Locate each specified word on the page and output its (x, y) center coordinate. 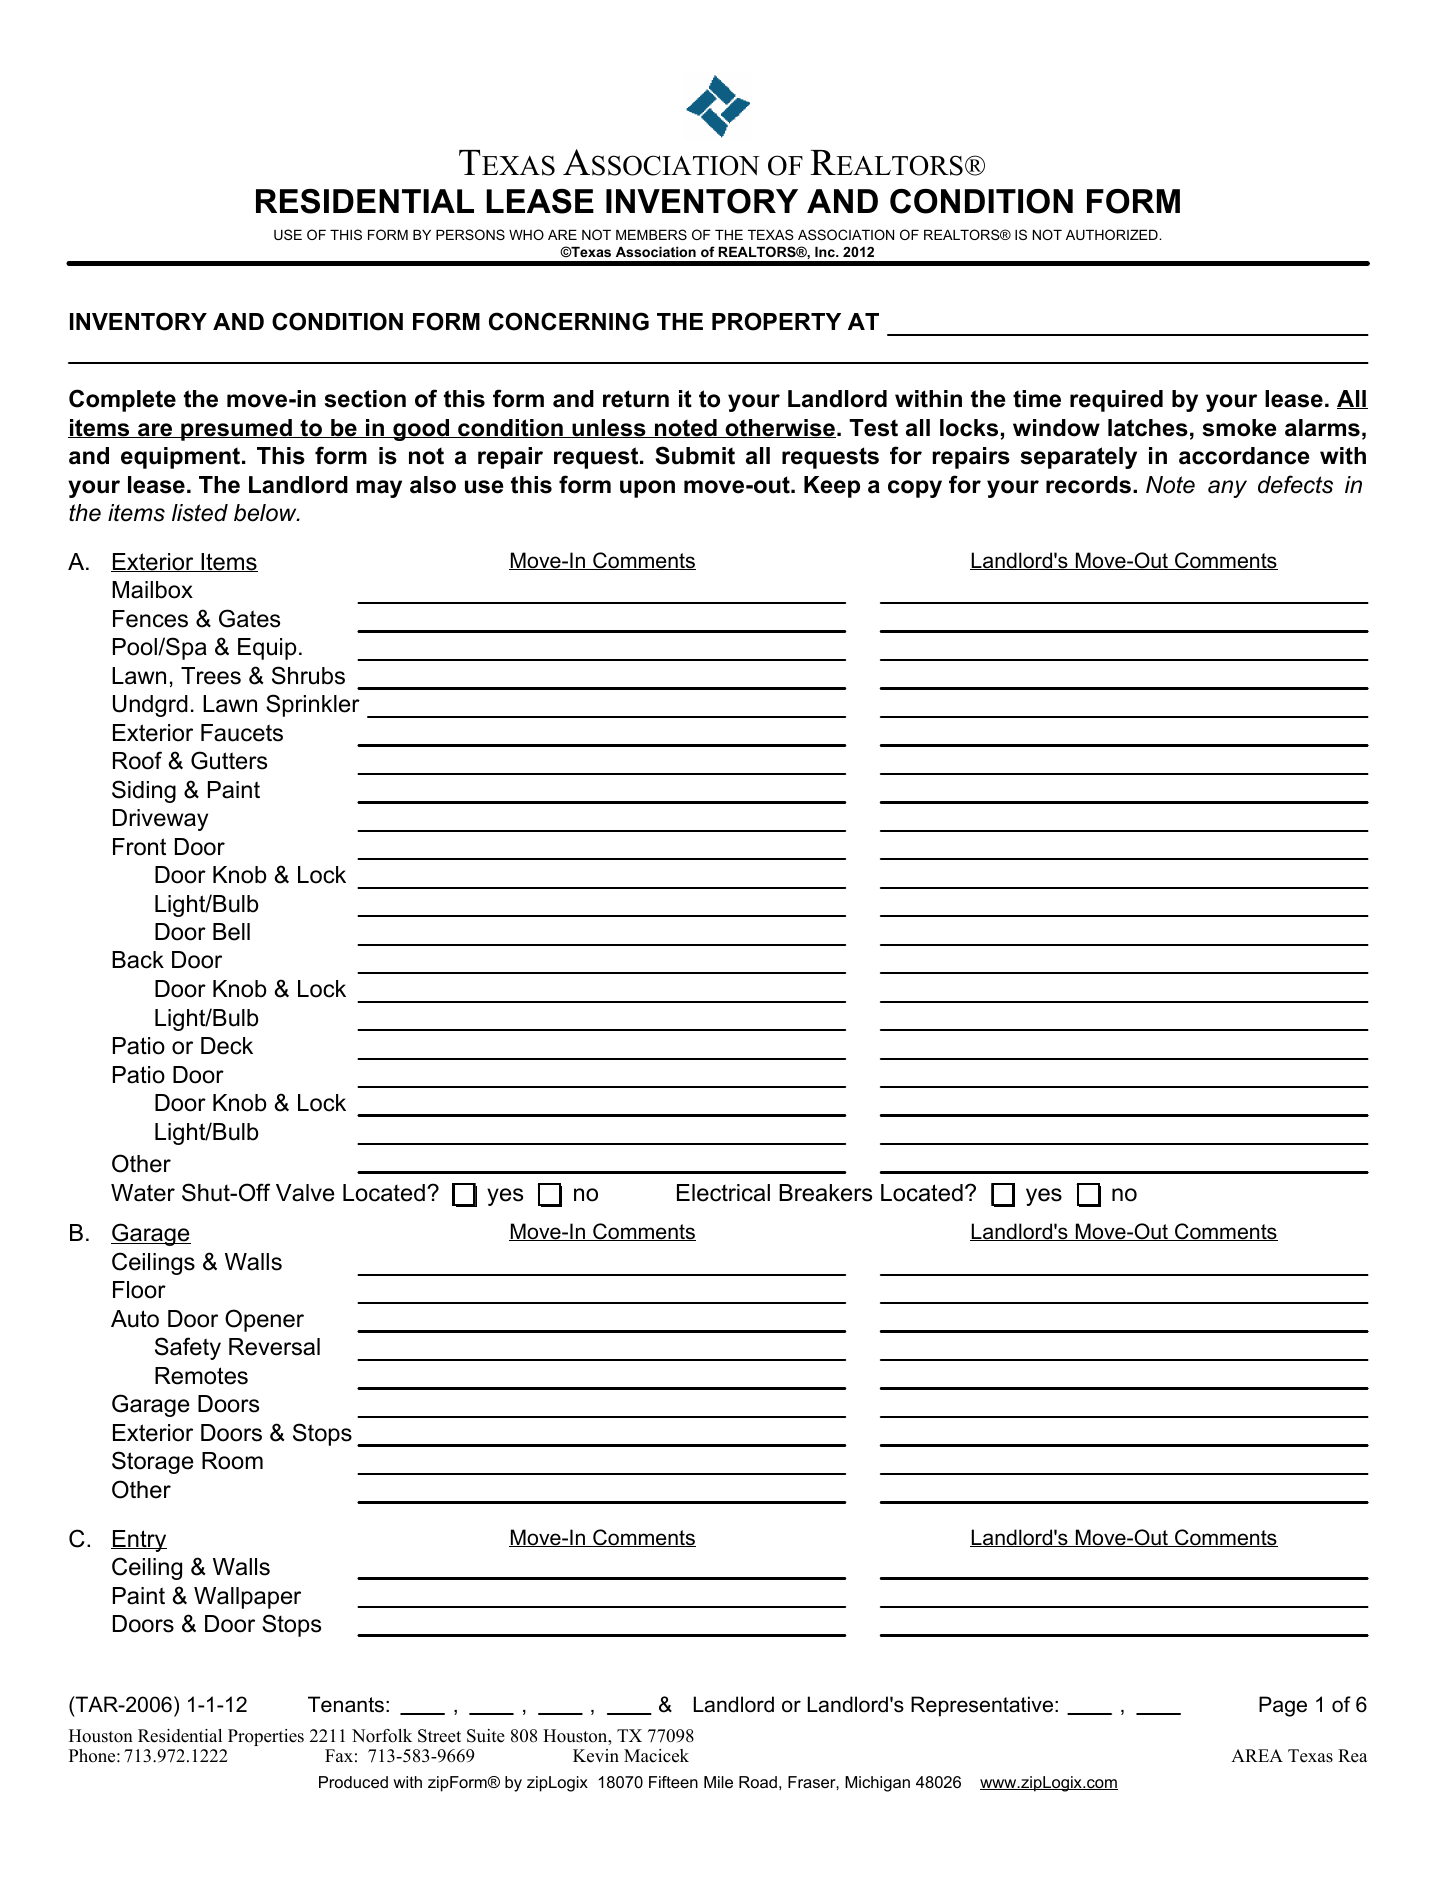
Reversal (274, 1347)
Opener (264, 1320)
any (1227, 489)
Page (1283, 1706)
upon (647, 489)
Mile (718, 1782)
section (365, 399)
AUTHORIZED (1113, 234)
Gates (249, 618)
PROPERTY (776, 321)
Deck (227, 1046)
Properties (266, 1737)
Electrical (723, 1193)
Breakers (825, 1193)
